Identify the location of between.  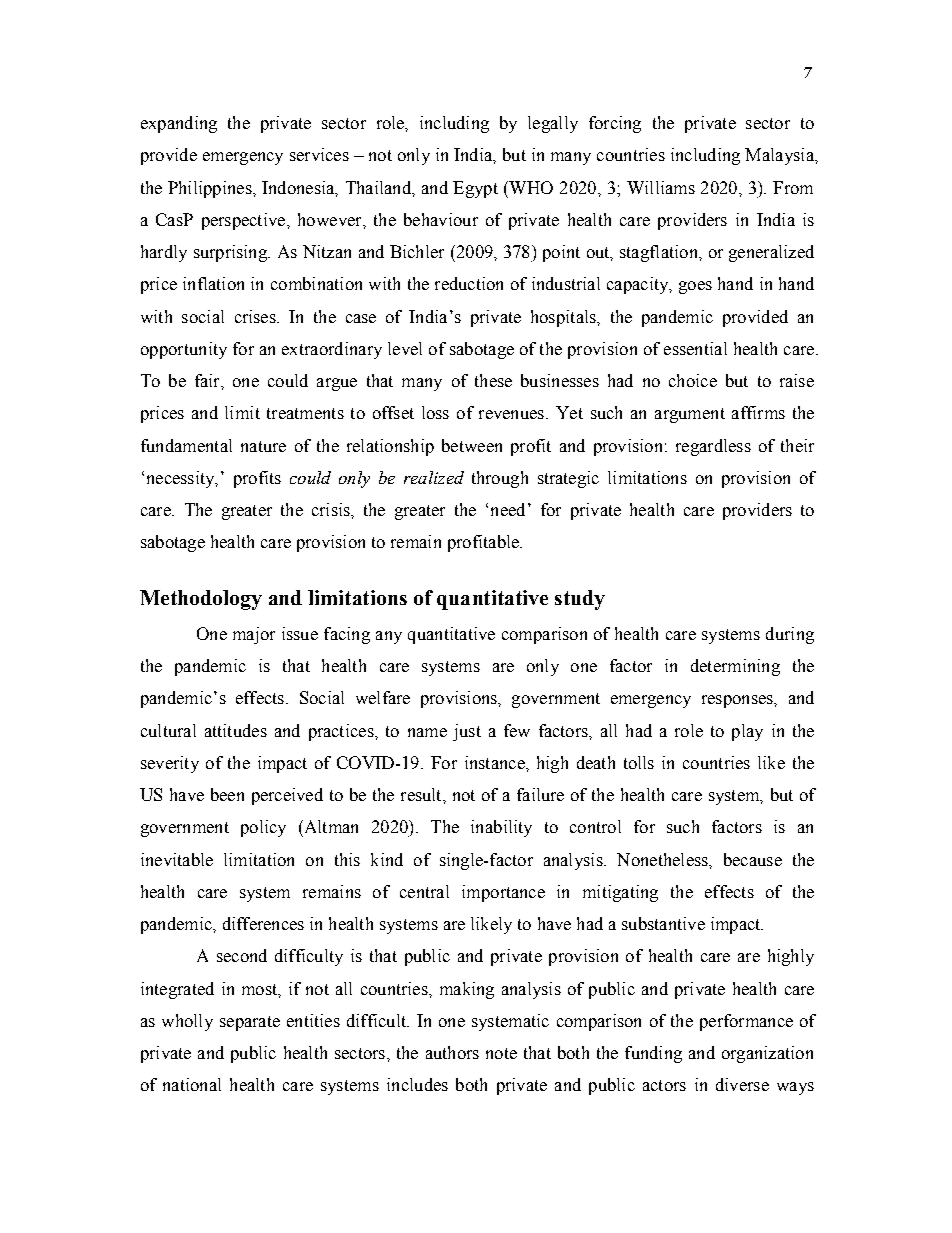
(472, 445).
